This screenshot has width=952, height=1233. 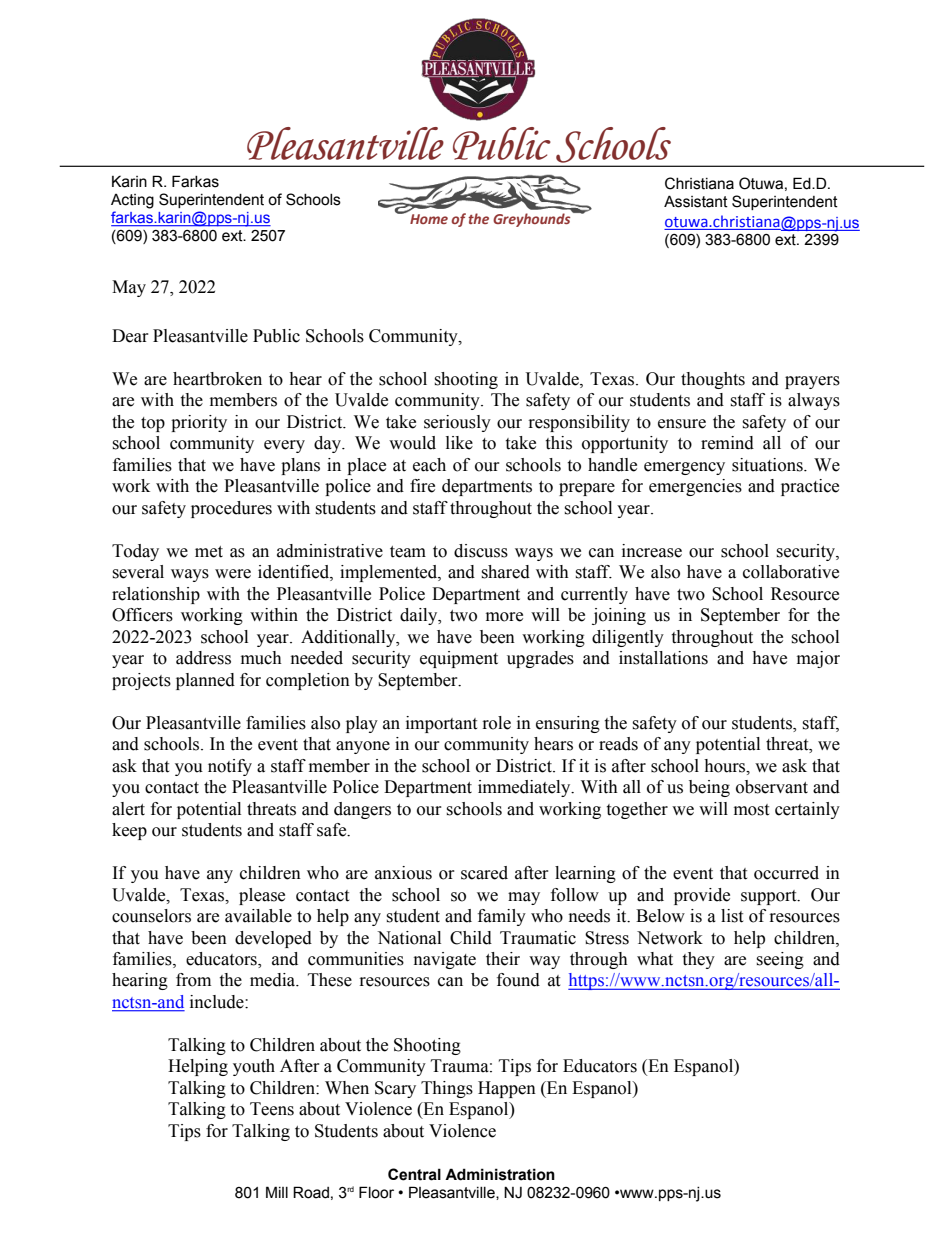 I want to click on Home, so click(x=428, y=217).
